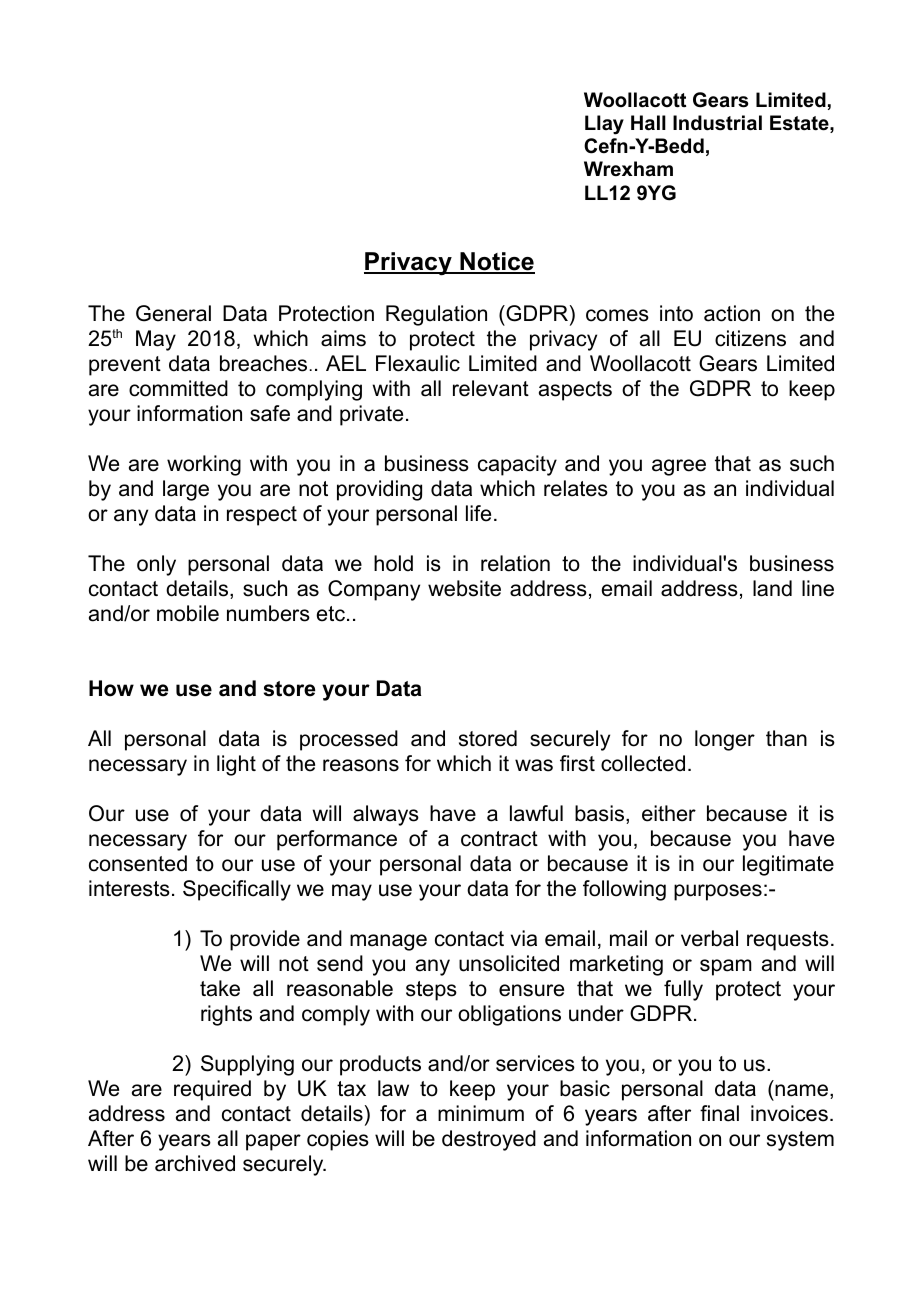 Image resolution: width=924 pixels, height=1308 pixels. I want to click on website, so click(464, 588).
